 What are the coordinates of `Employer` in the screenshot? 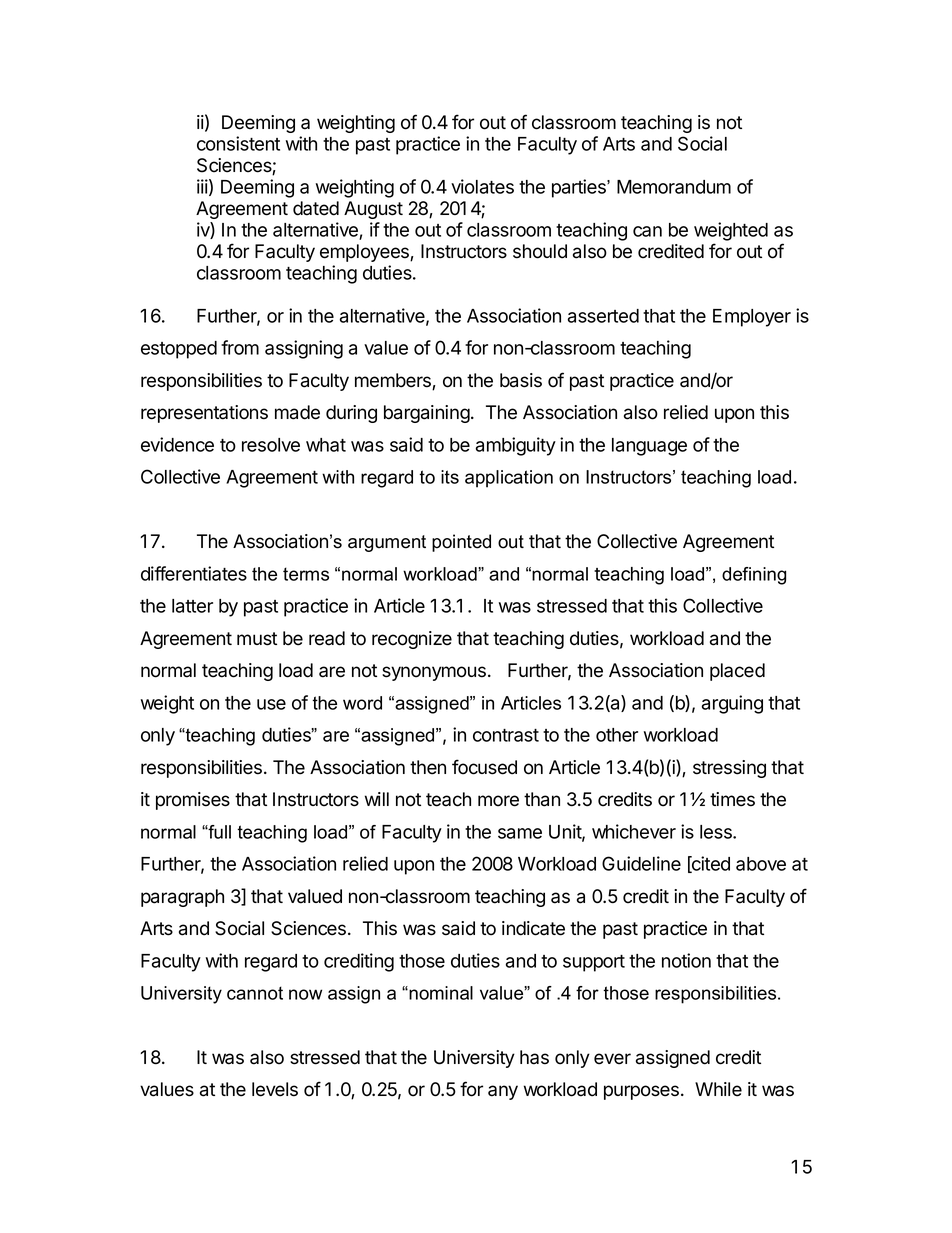 It's located at (752, 318).
